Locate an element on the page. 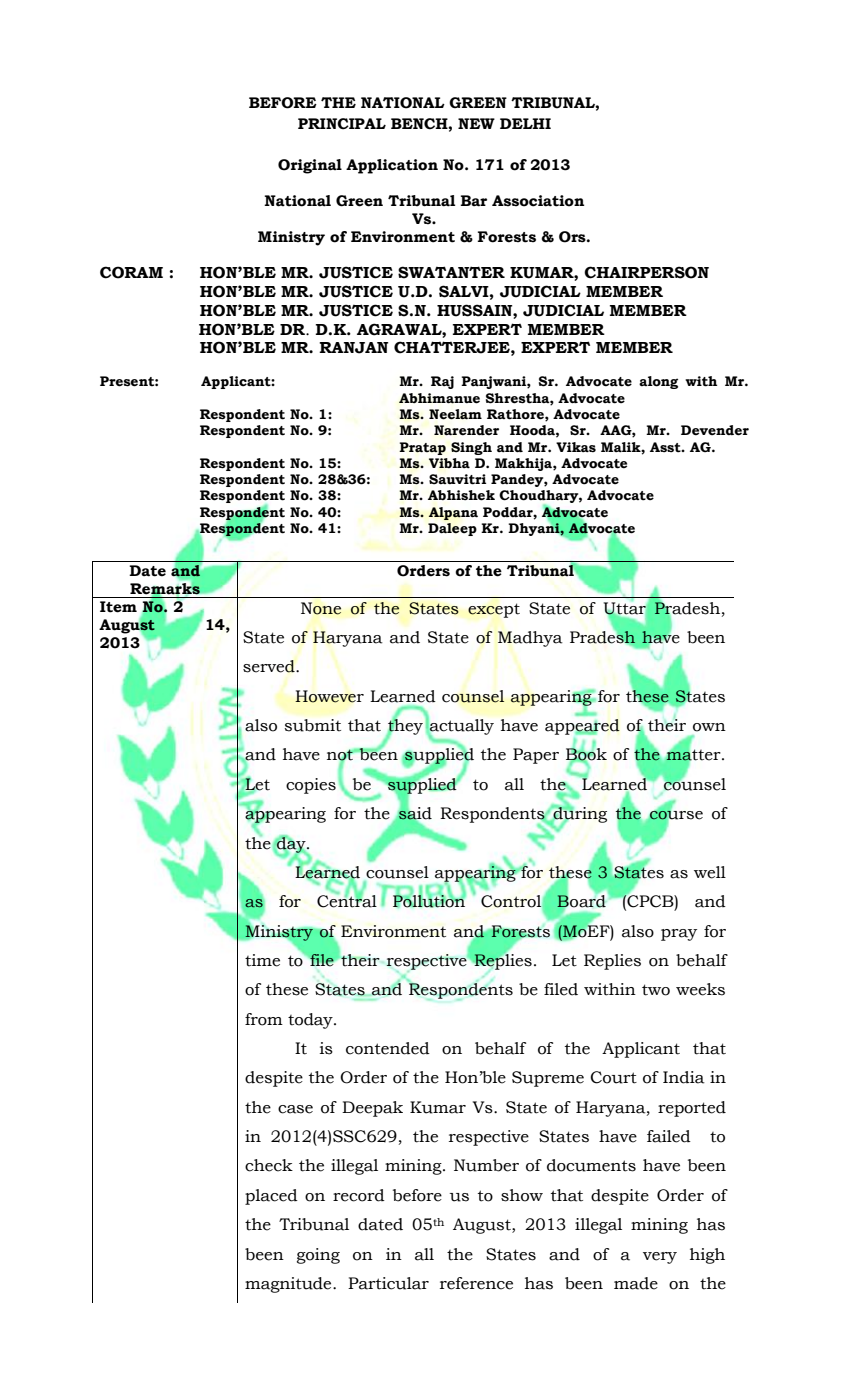  time is located at coordinates (262, 960).
